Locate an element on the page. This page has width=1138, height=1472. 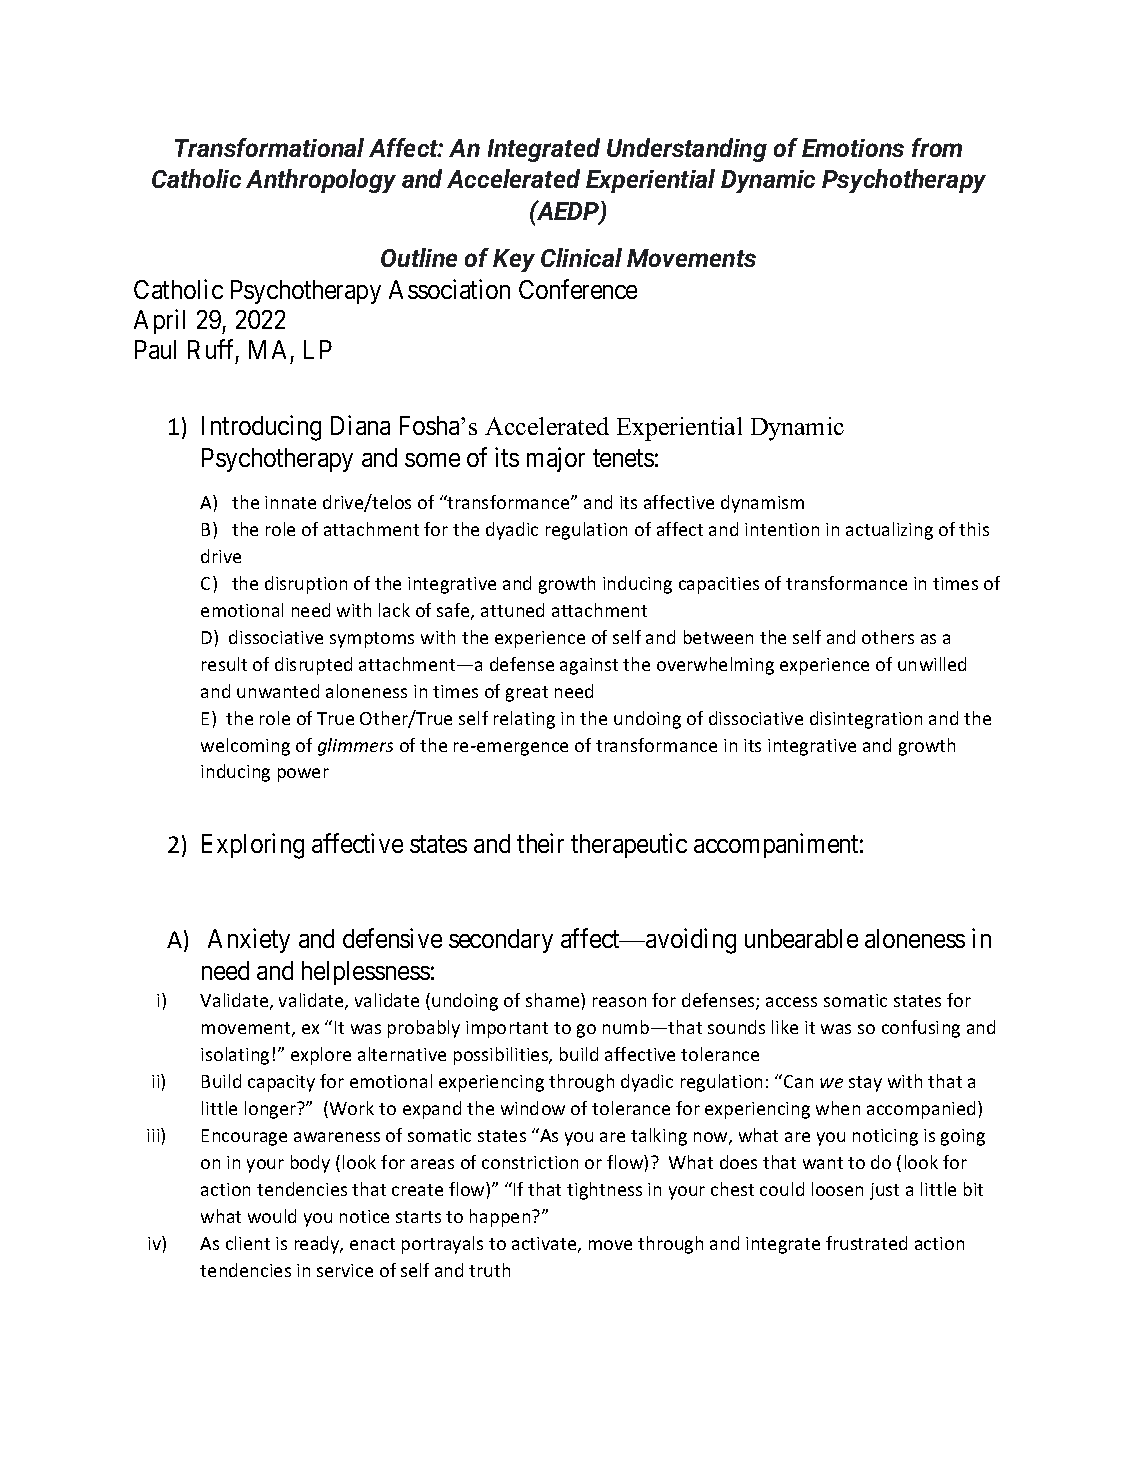
Transformational is located at coordinates (269, 147).
